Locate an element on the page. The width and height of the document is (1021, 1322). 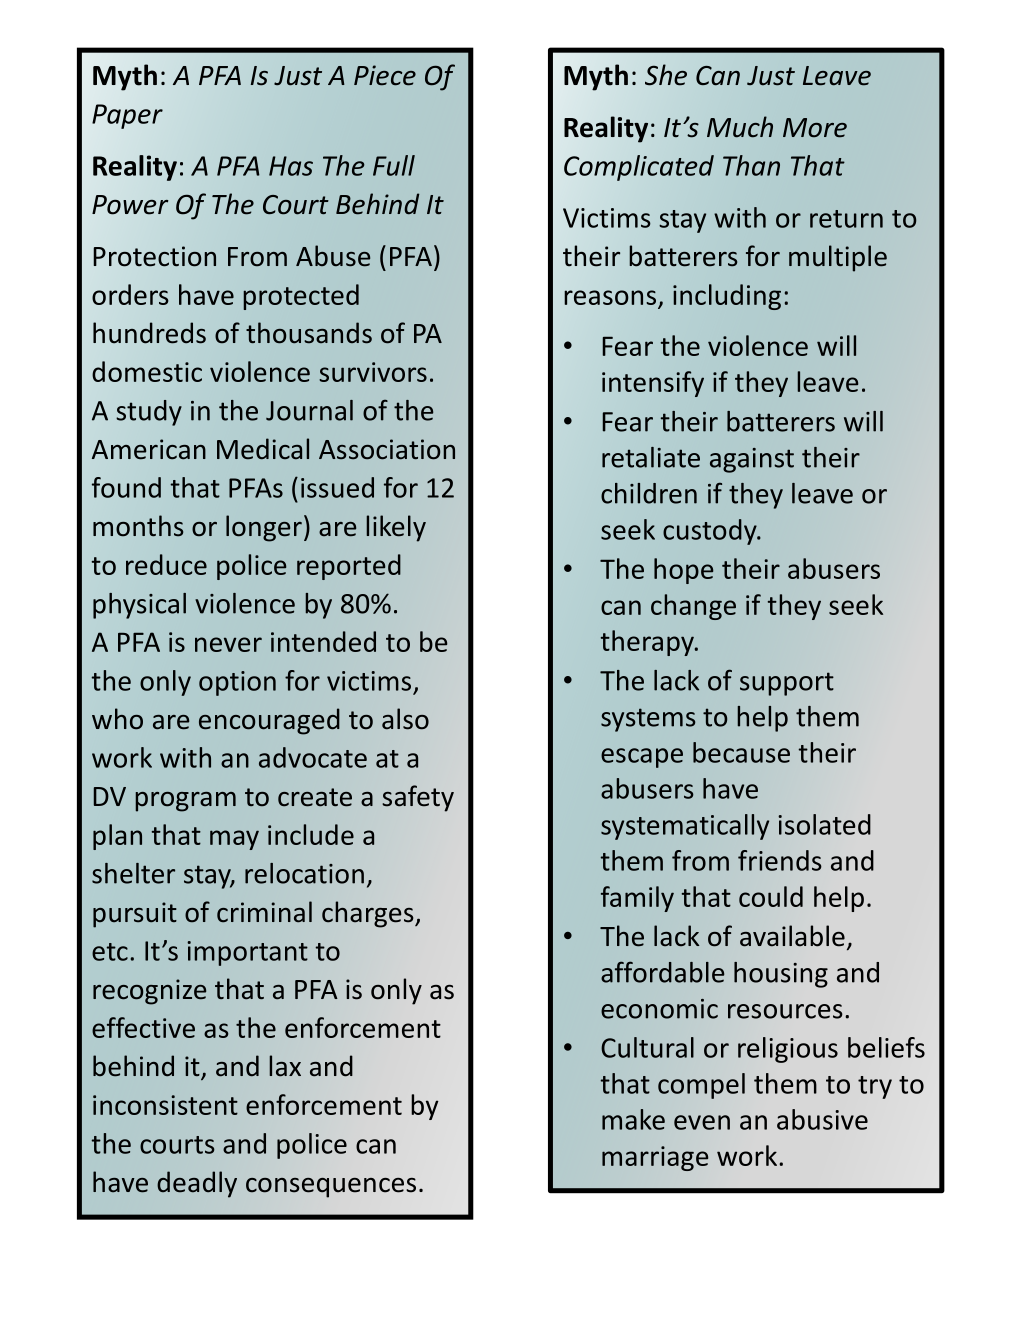
survivors is located at coordinates (373, 372).
